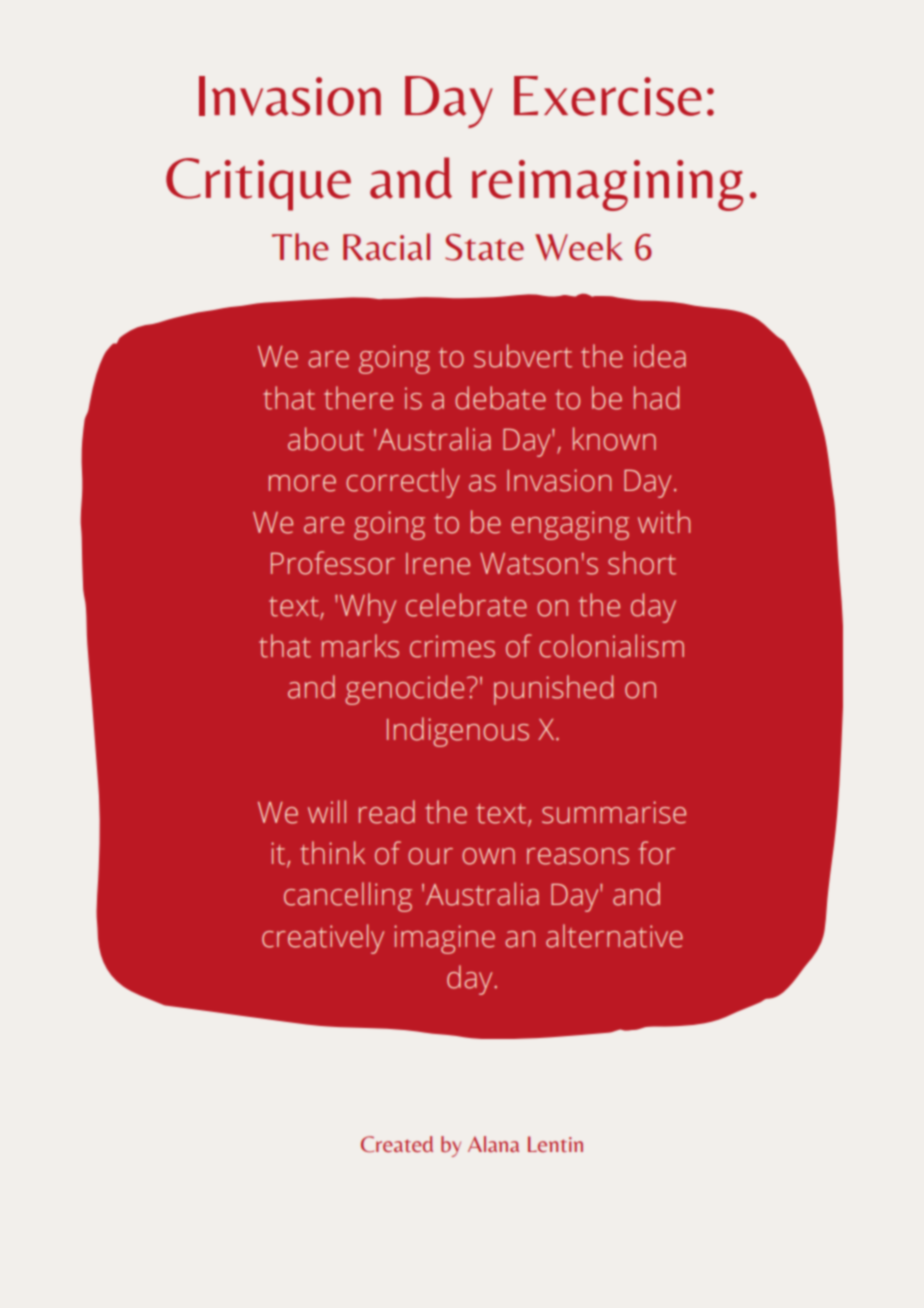  I want to click on more, so click(302, 483).
